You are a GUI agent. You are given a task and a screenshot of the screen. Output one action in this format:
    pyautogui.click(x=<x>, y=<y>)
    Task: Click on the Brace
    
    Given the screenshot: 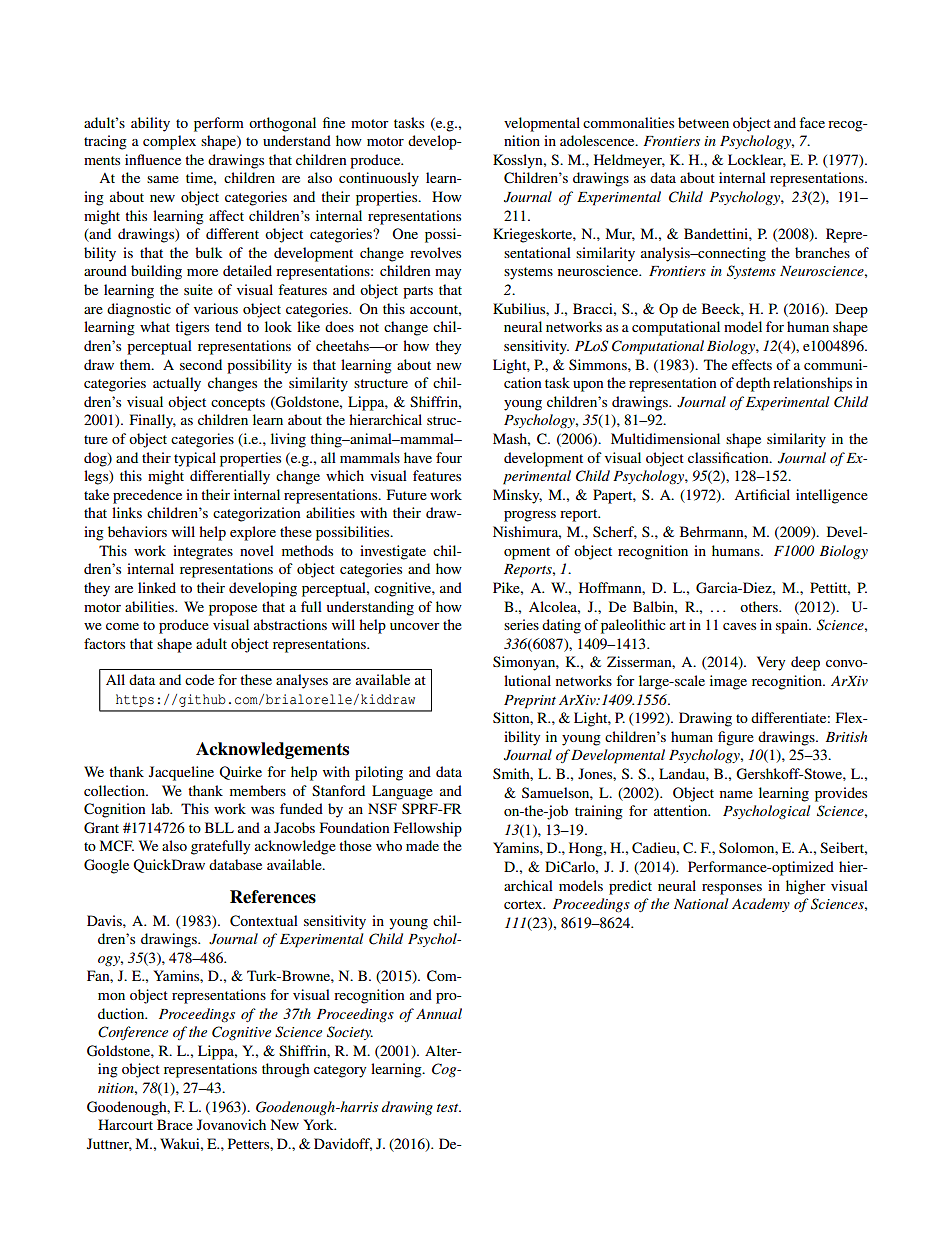 What is the action you would take?
    pyautogui.click(x=175, y=1124)
